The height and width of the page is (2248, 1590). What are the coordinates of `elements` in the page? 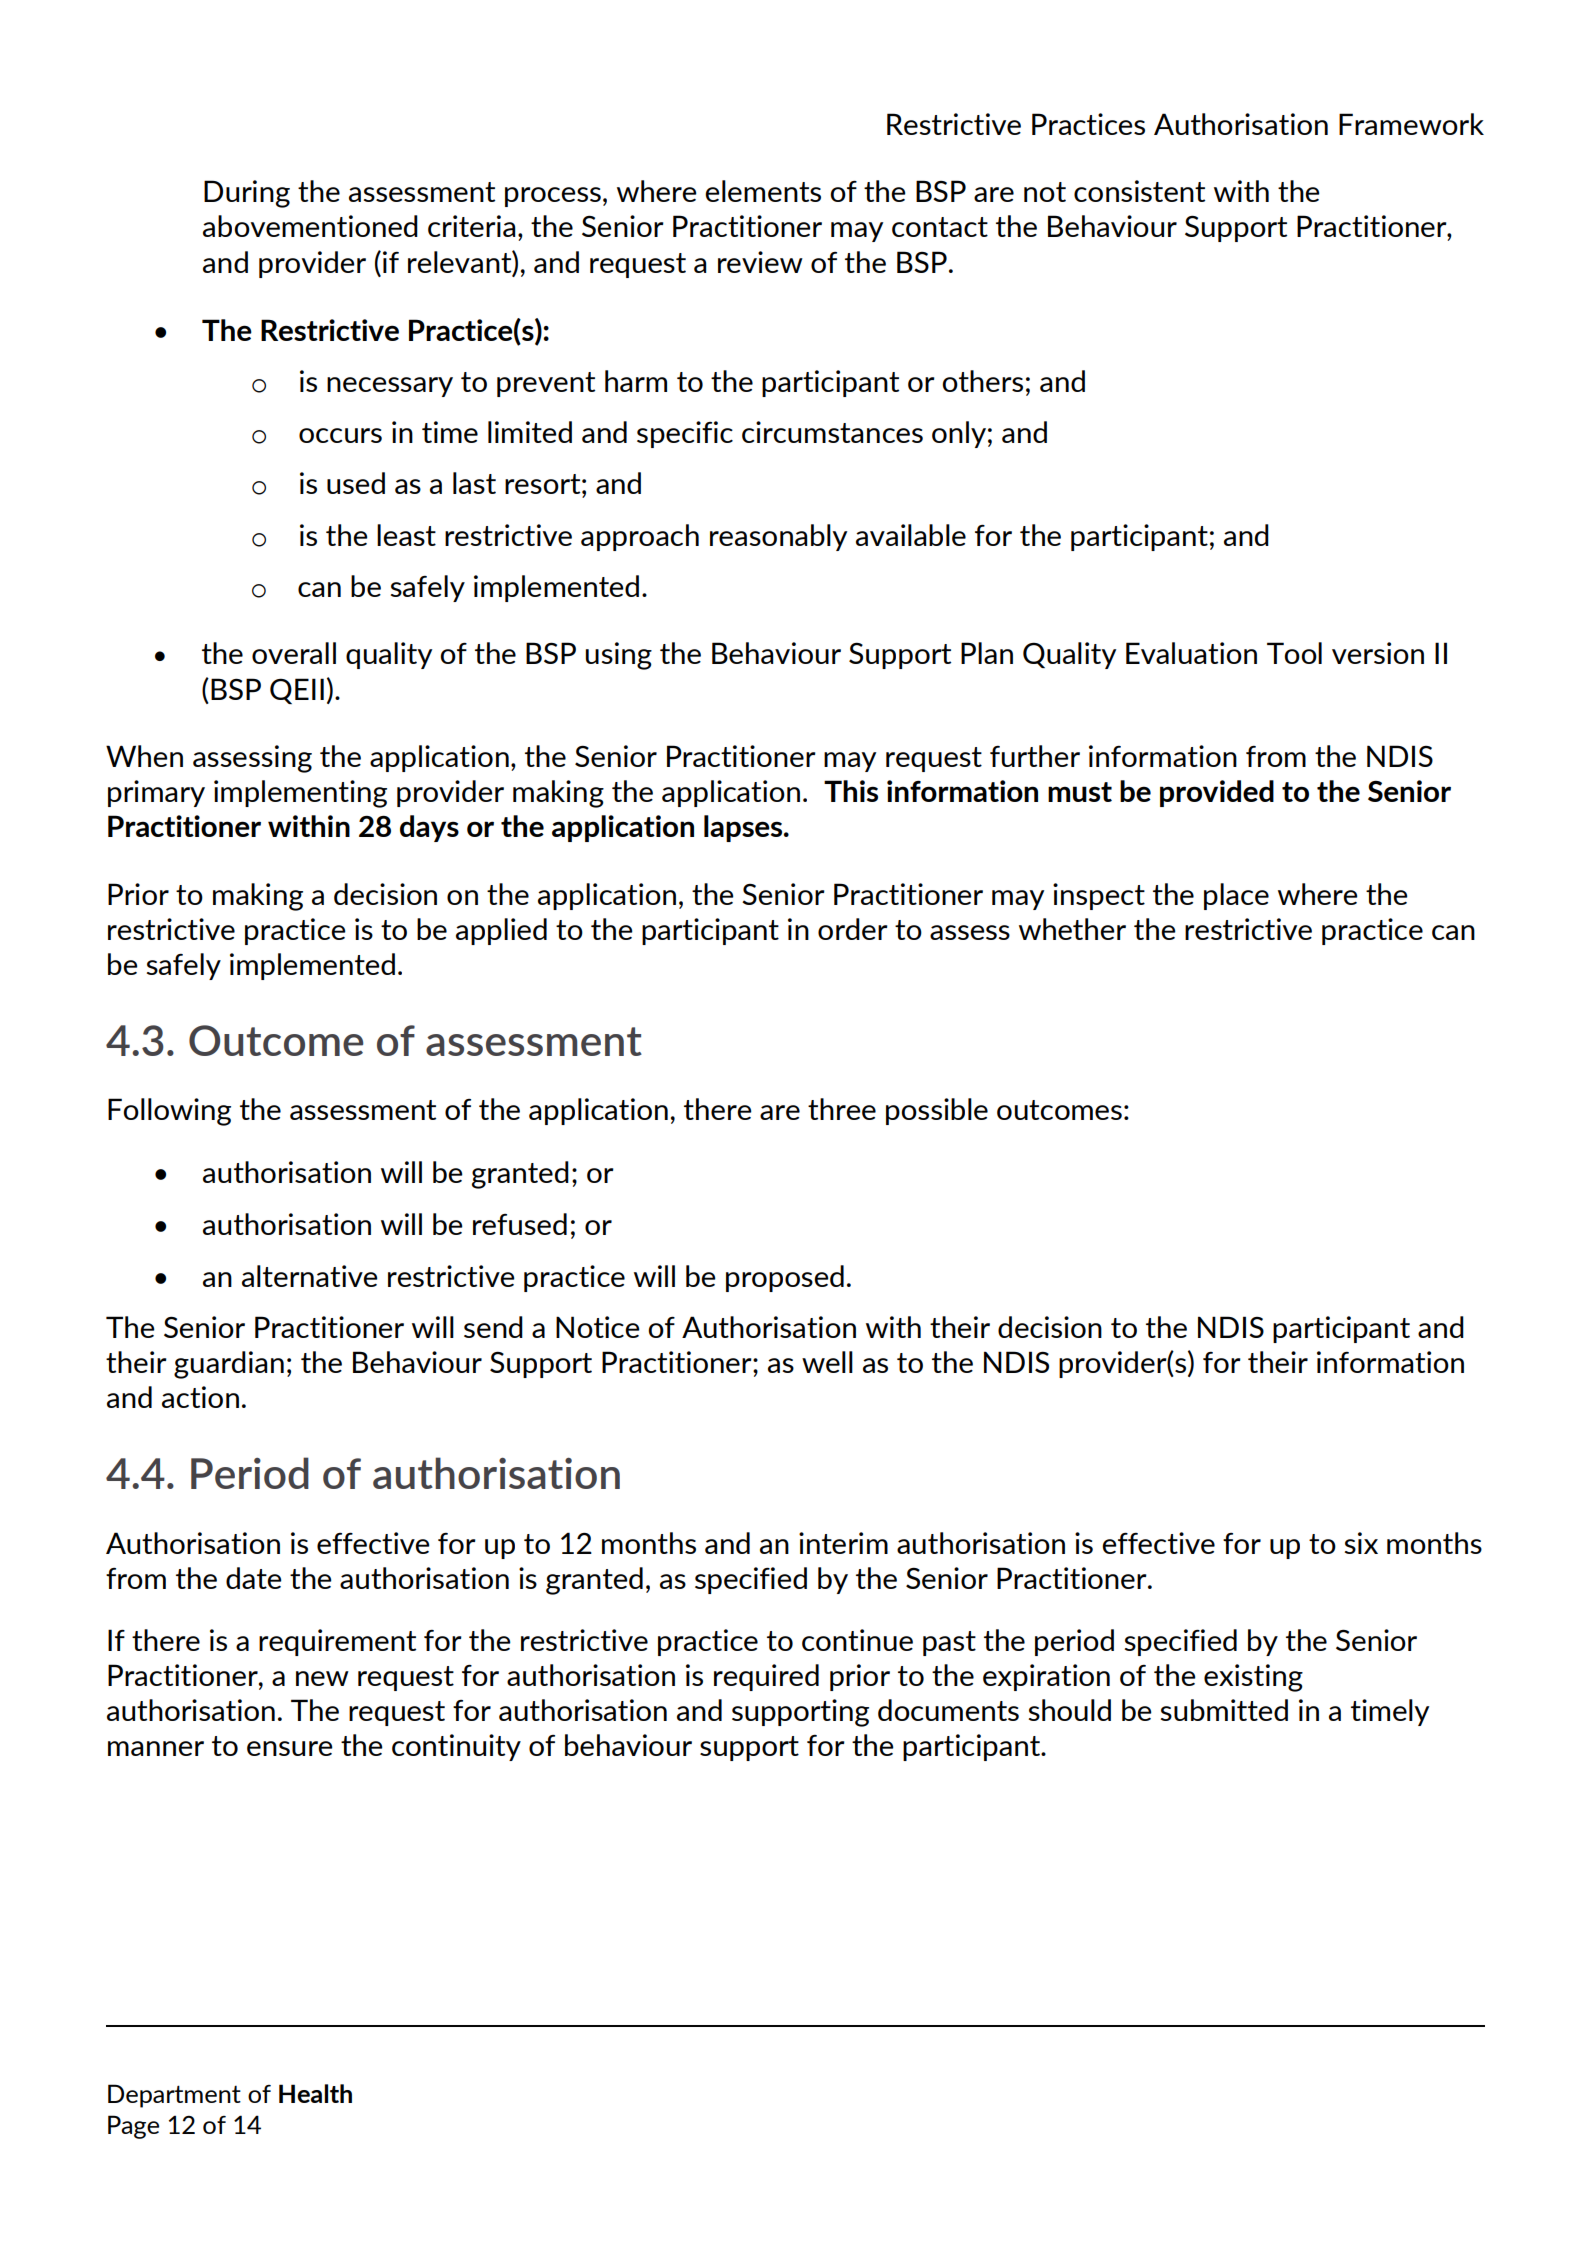 It's located at (763, 191).
